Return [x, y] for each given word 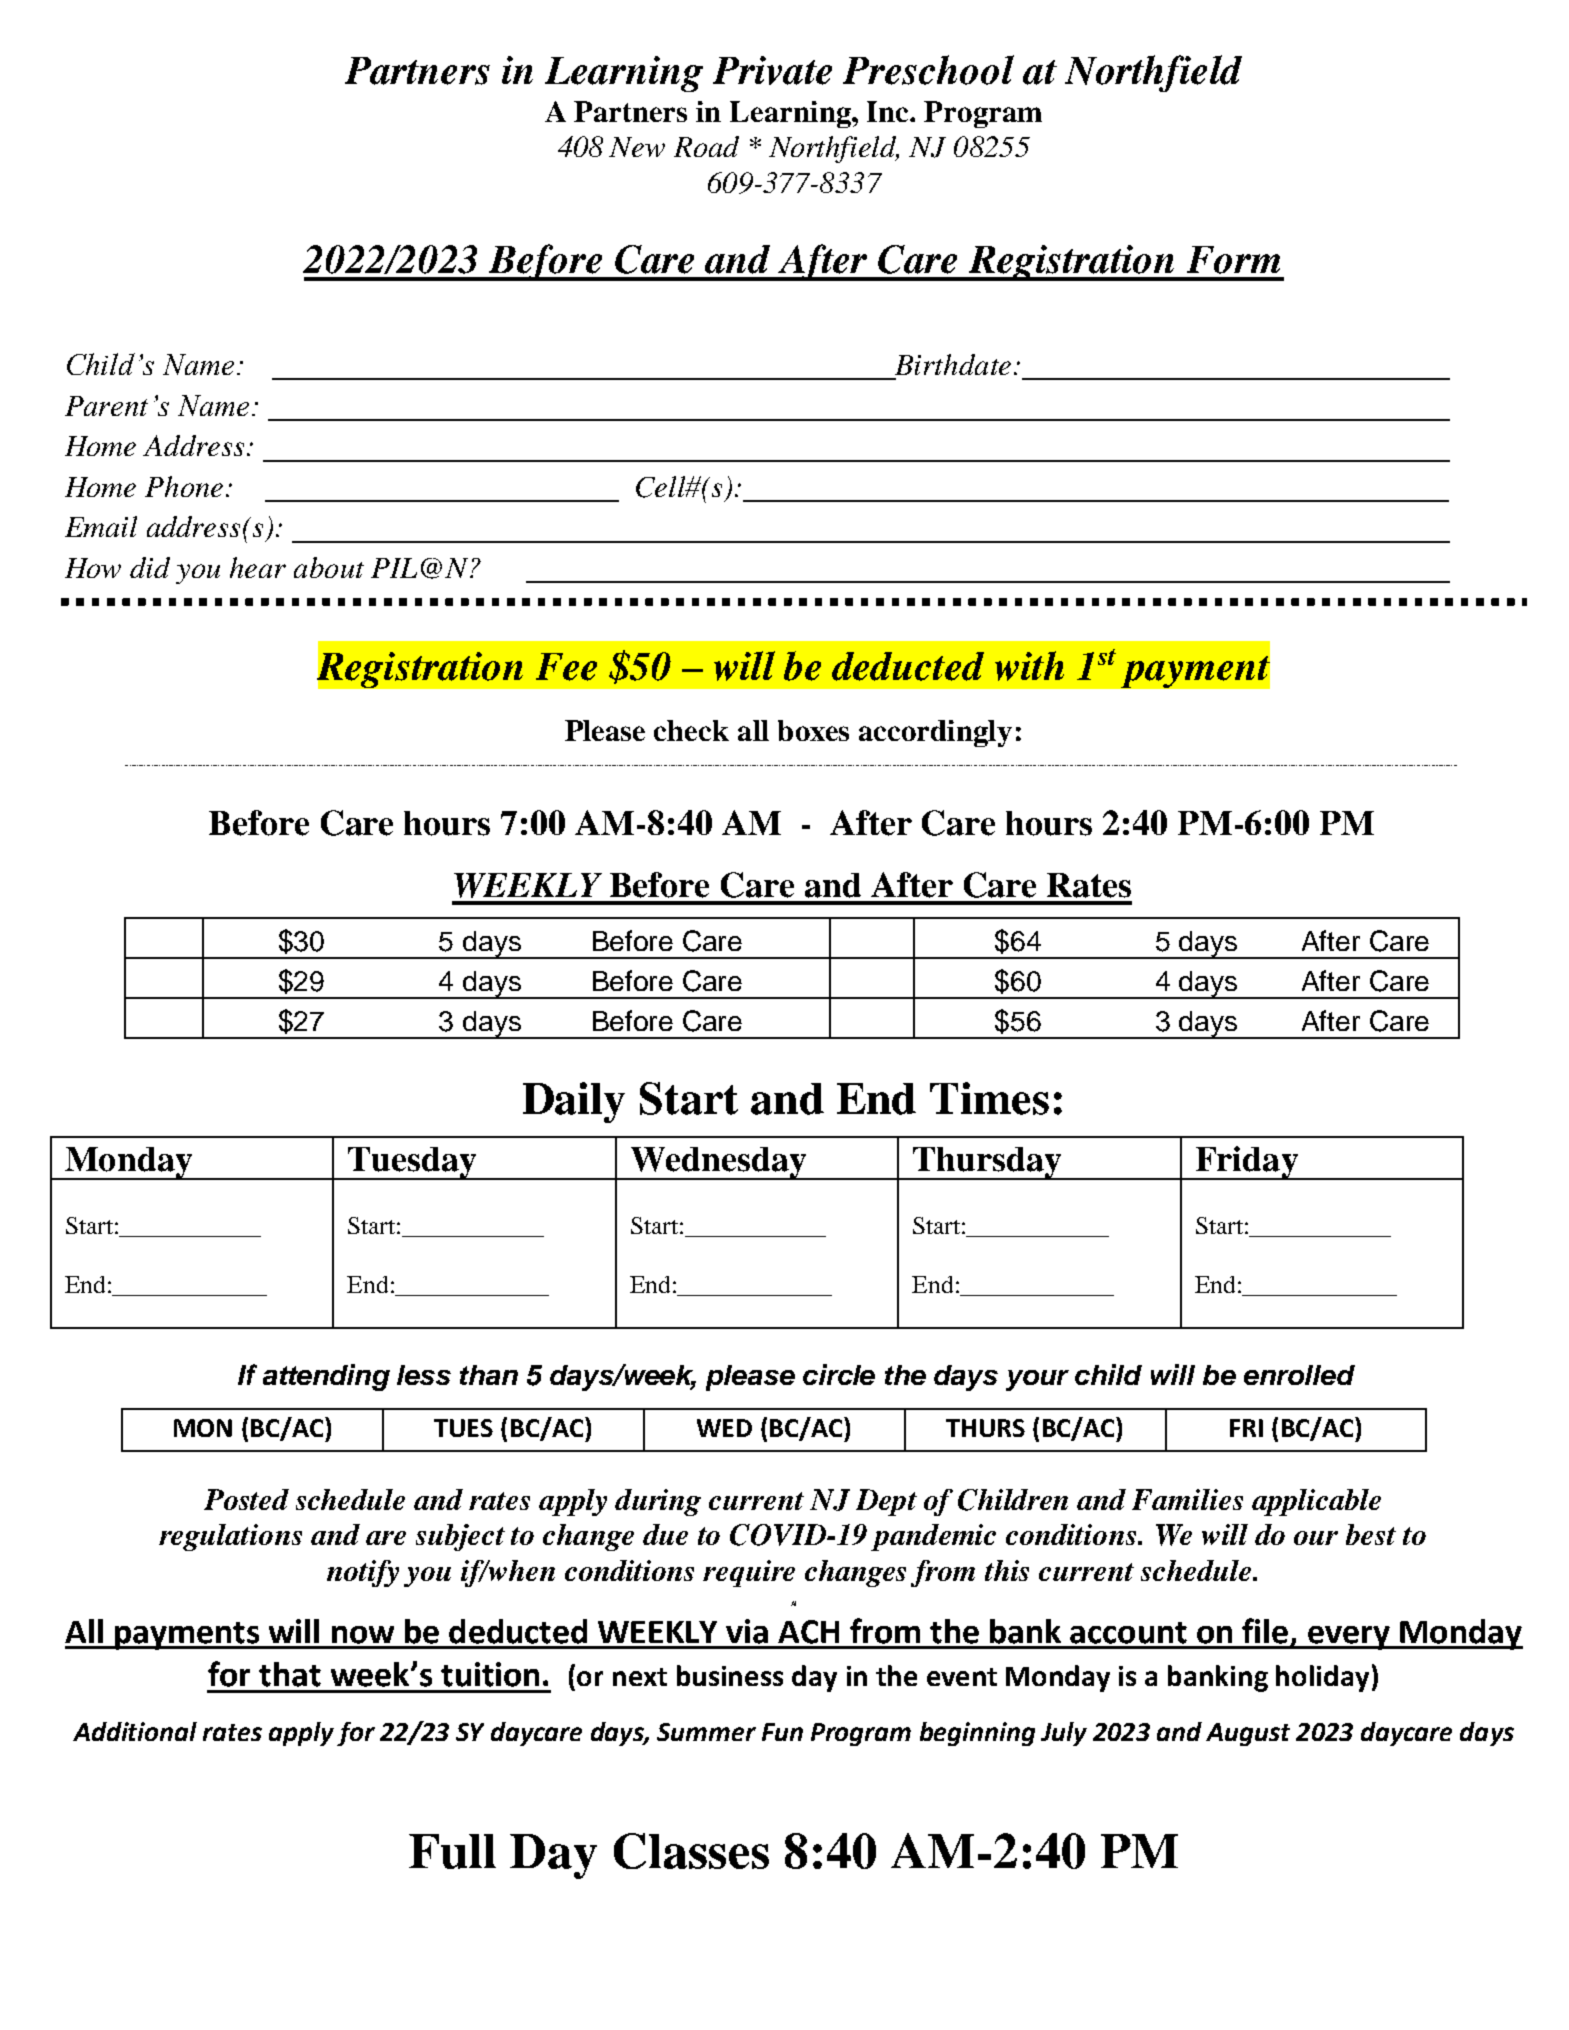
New [637, 147]
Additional [135, 1731]
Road [706, 146]
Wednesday [718, 1163]
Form [1233, 260]
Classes [691, 1851]
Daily [574, 1102]
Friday [1246, 1163]
